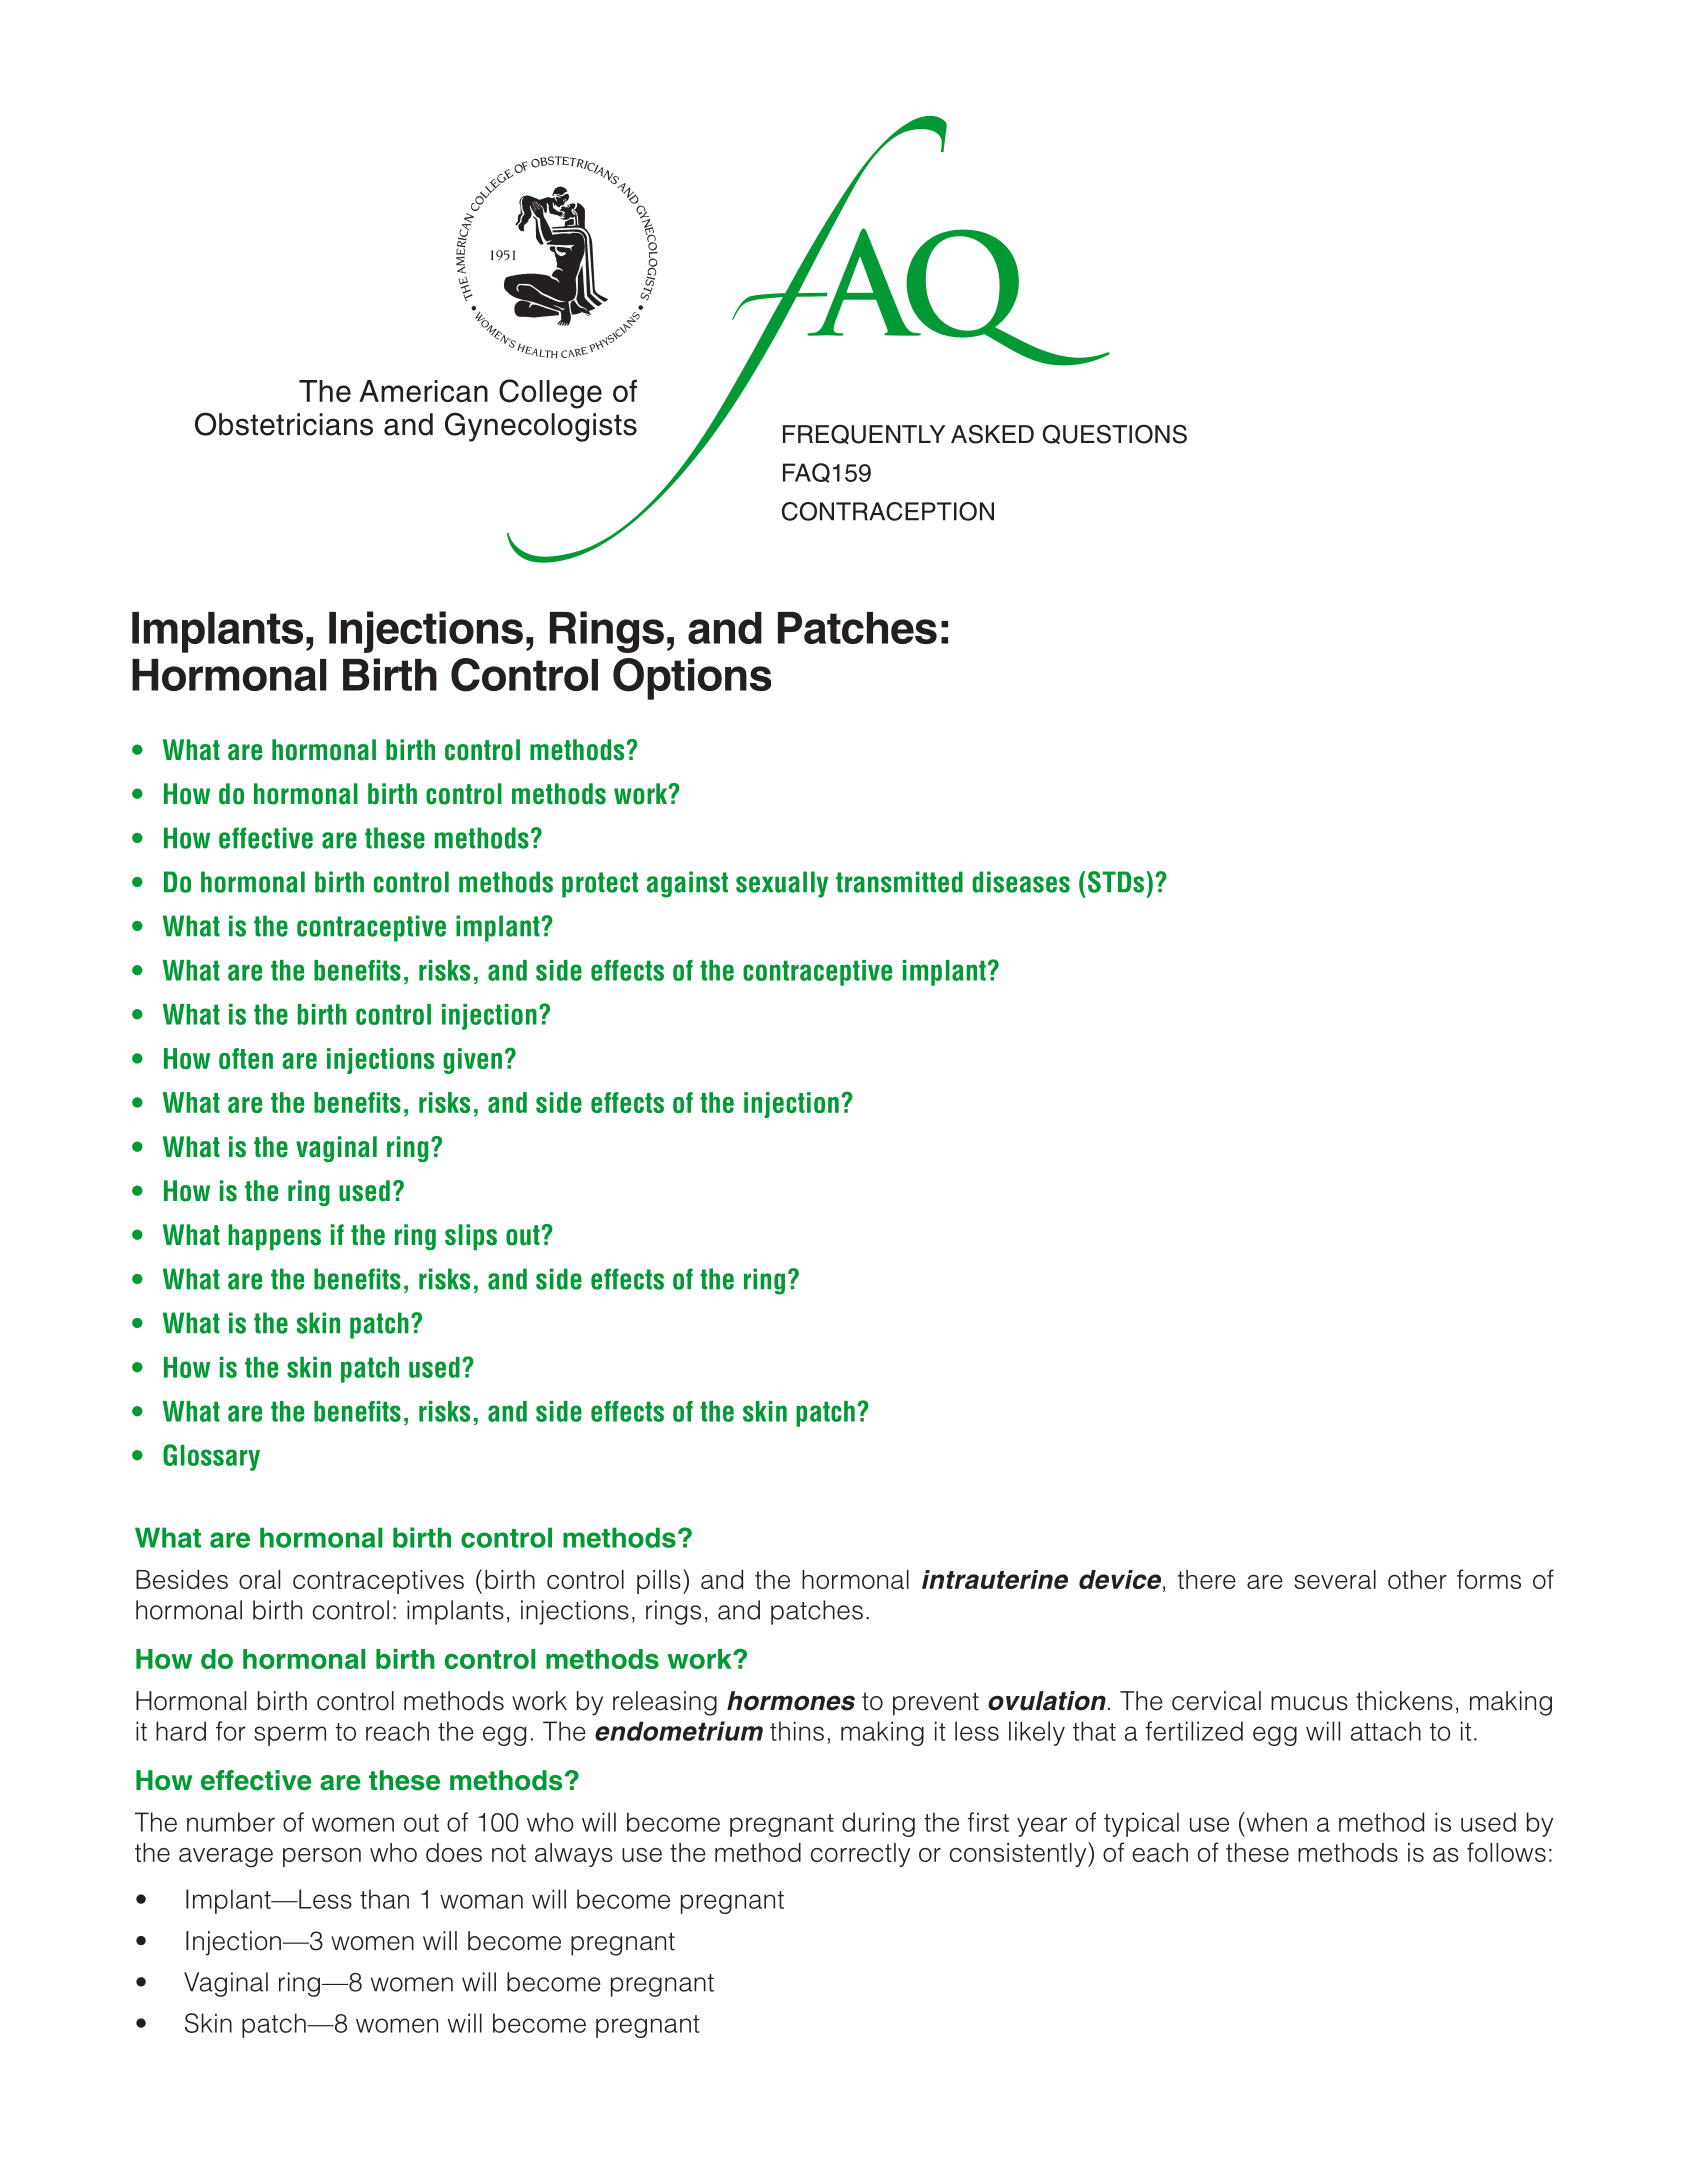 This screenshot has height=2183, width=1687. What do you see at coordinates (995, 1579) in the screenshot?
I see `intrauterine` at bounding box center [995, 1579].
